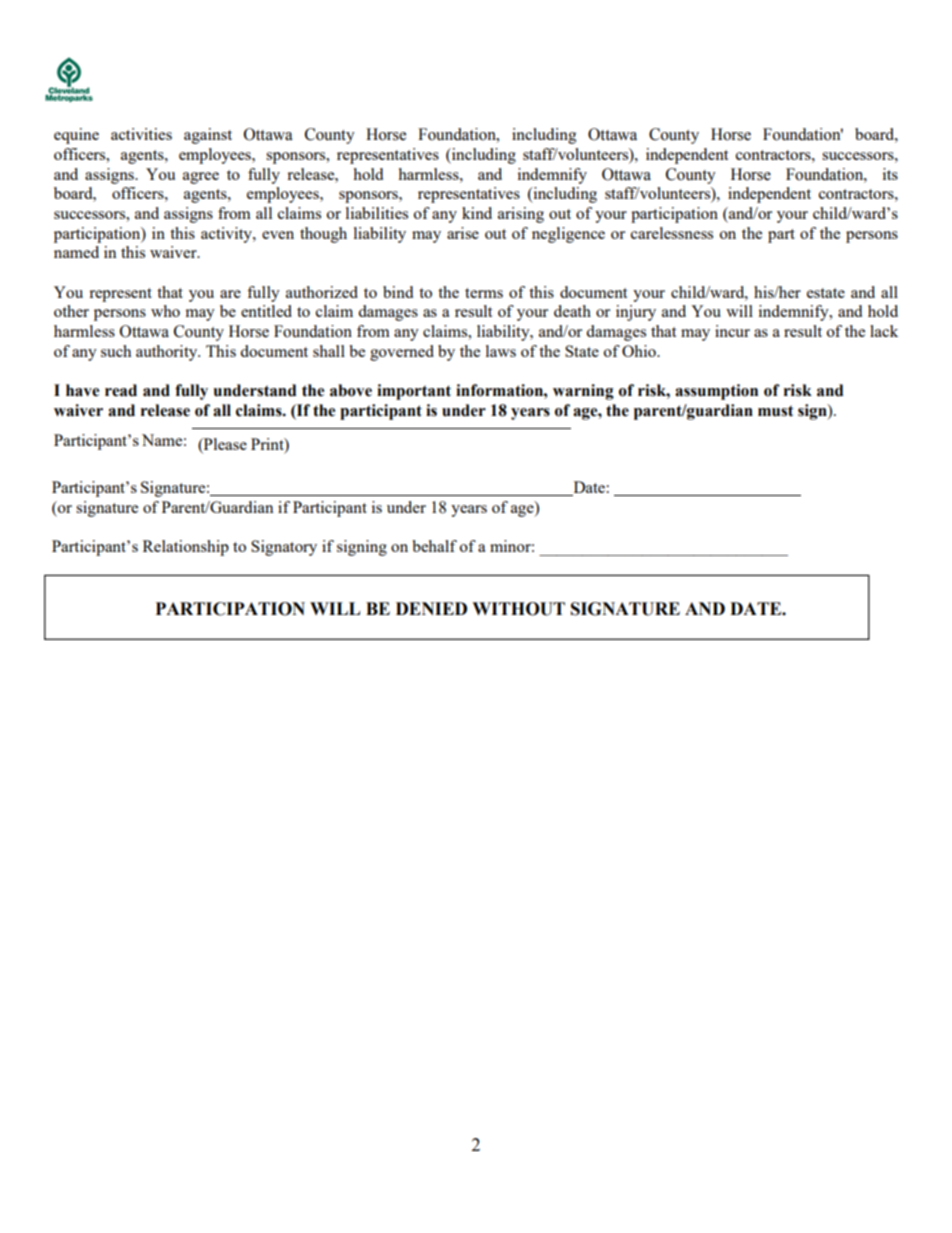 The image size is (952, 1233). I want to click on WITHOUT, so click(518, 609).
